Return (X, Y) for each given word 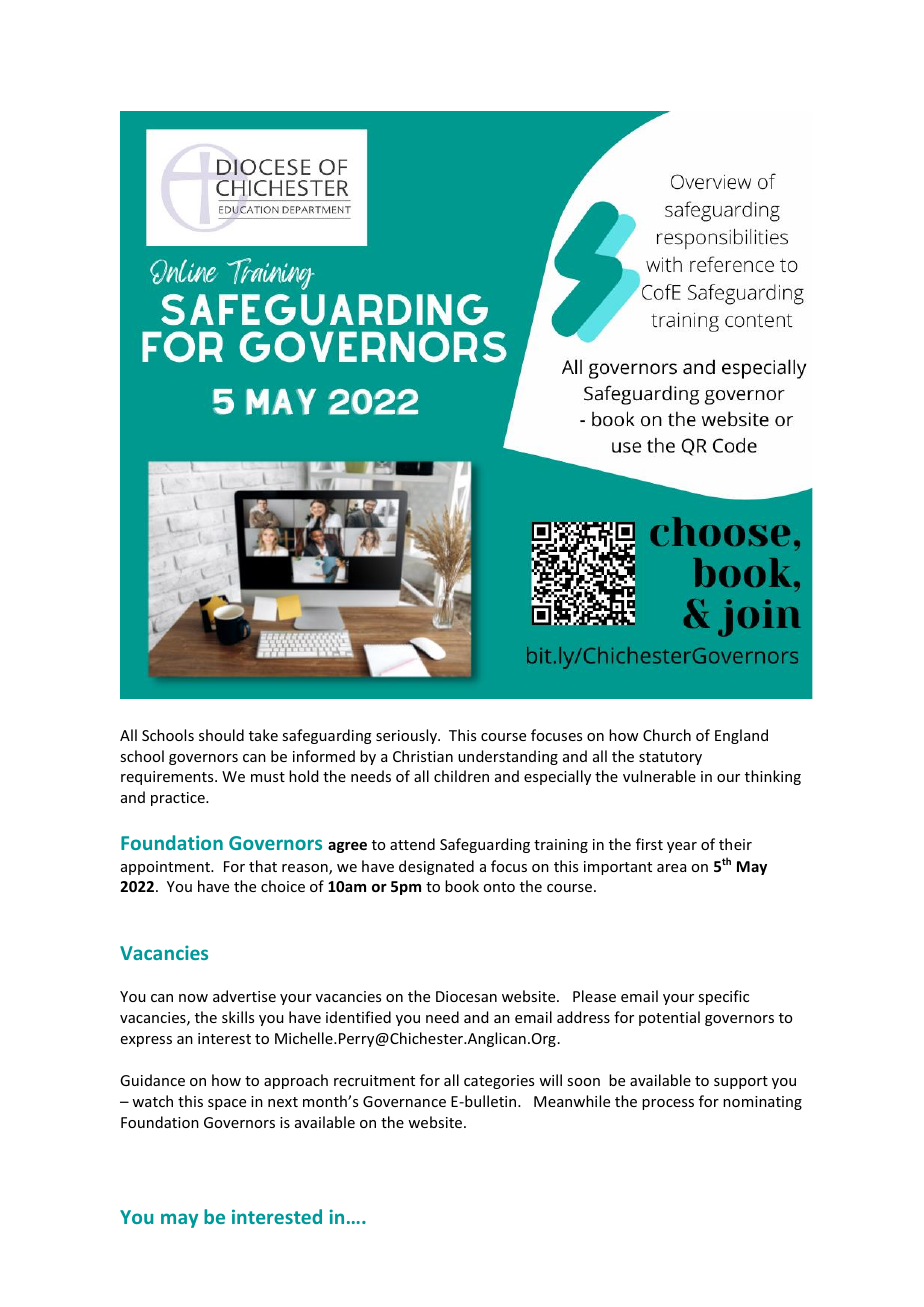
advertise (244, 996)
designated (436, 867)
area (671, 868)
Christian (423, 756)
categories (499, 1082)
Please (594, 996)
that (263, 866)
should (221, 735)
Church (667, 735)
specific (723, 997)
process (668, 1104)
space (227, 1104)
